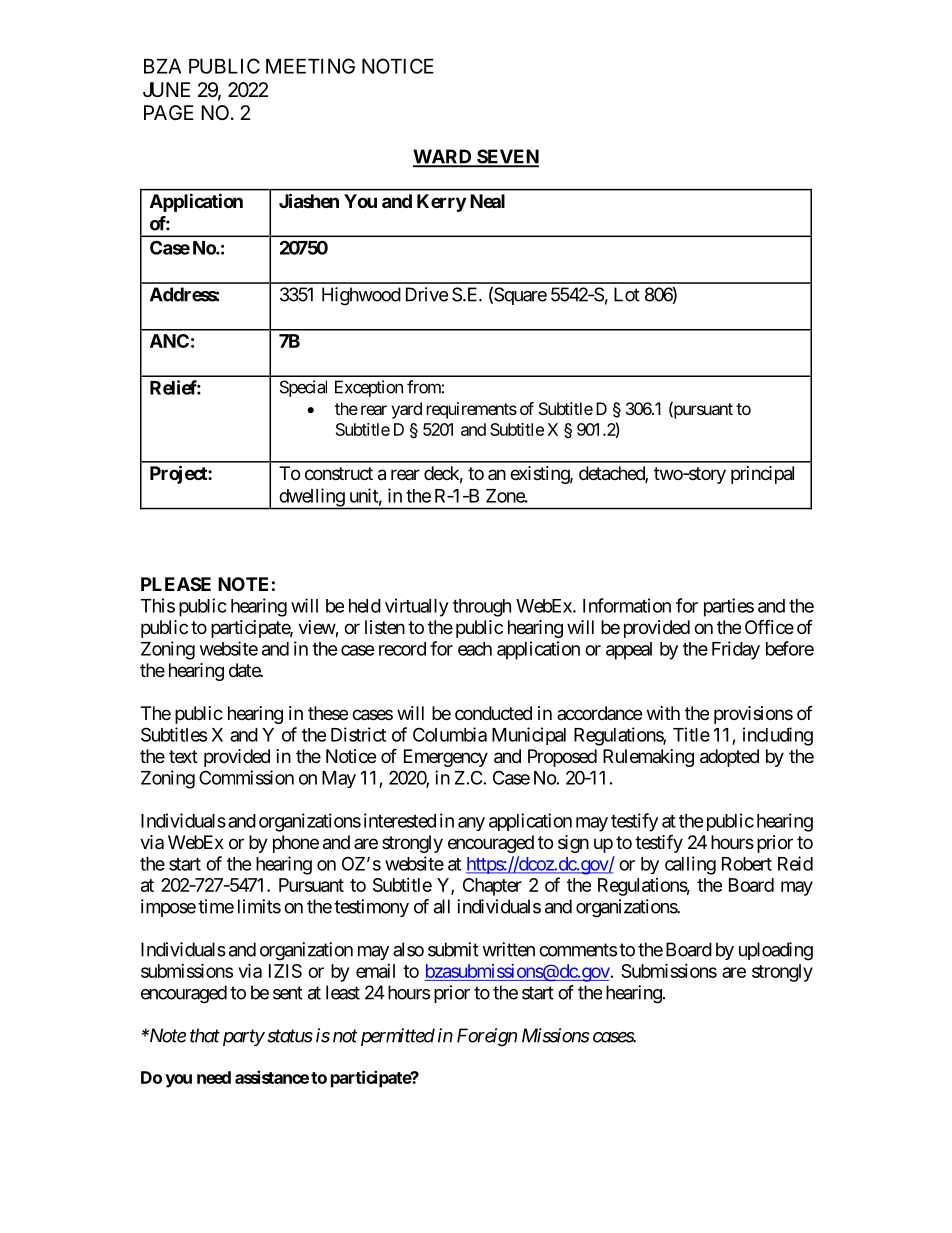  Describe the element at coordinates (246, 777) in the screenshot. I see `Commission` at that location.
